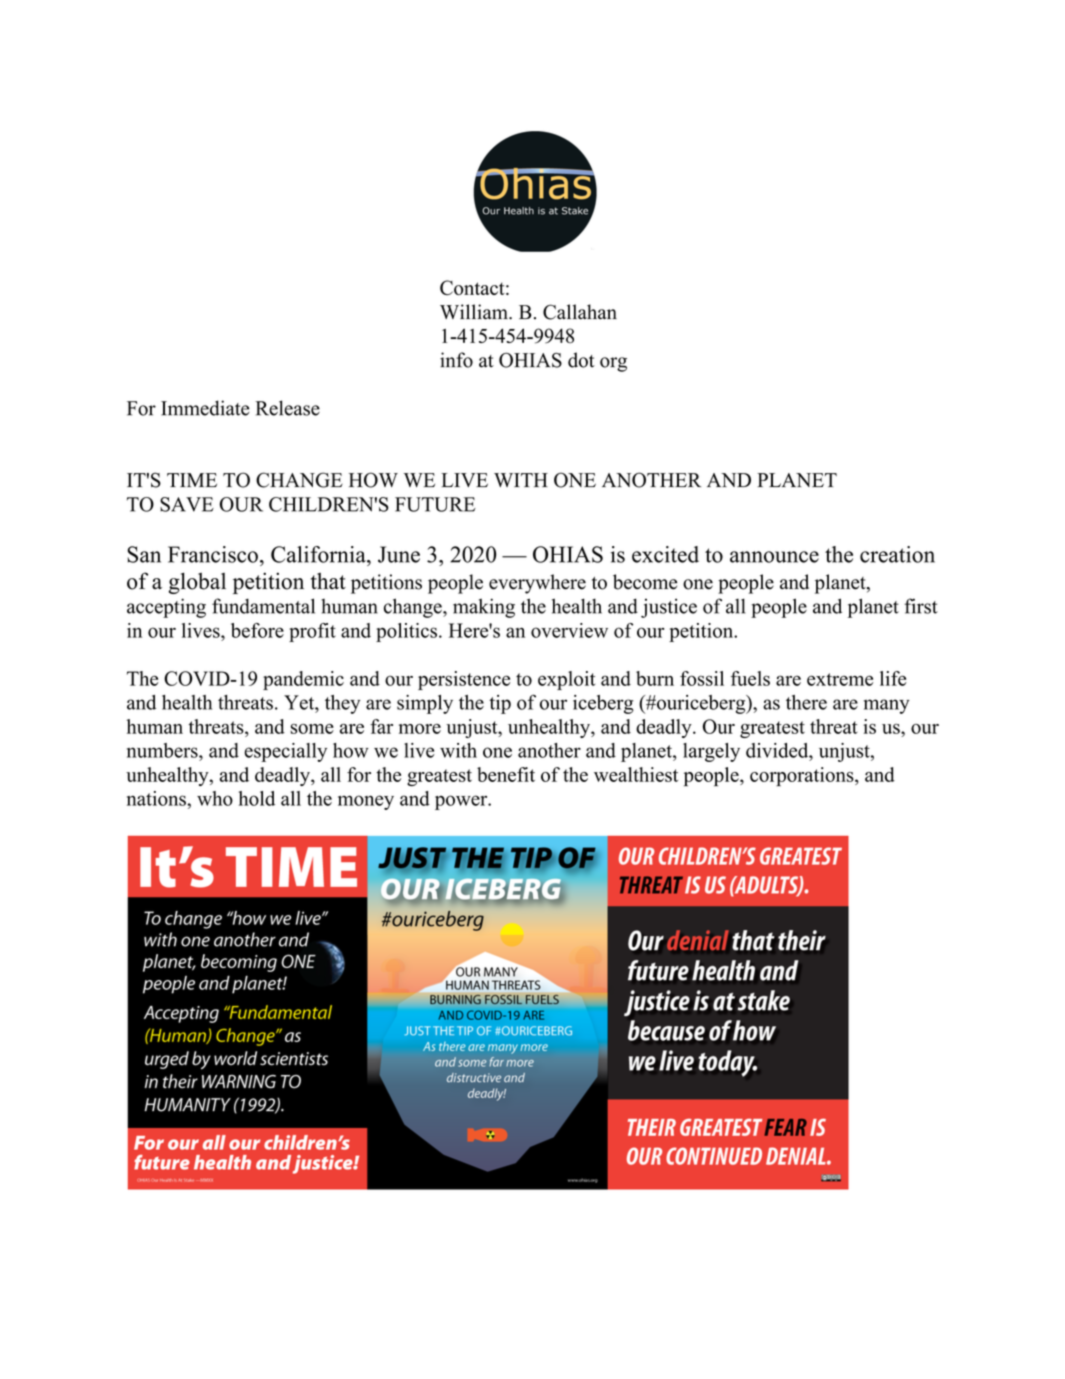 The image size is (1065, 1379). I want to click on org, so click(613, 364).
